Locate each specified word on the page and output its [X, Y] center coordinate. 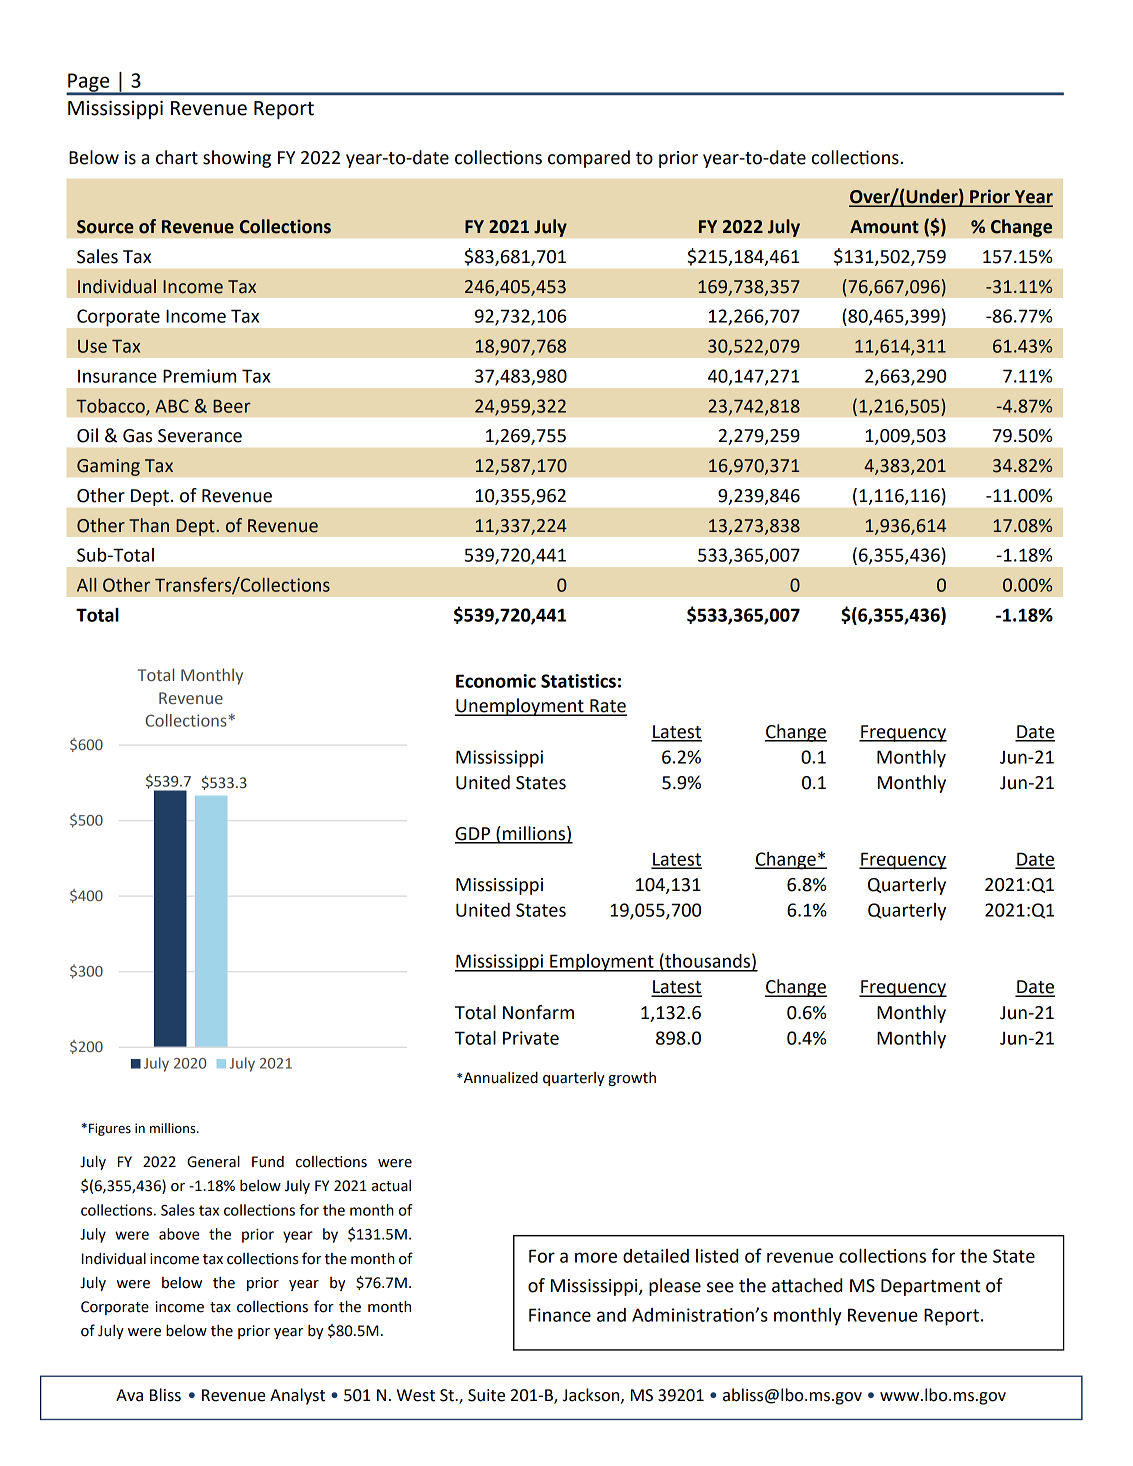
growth [632, 1079]
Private [531, 1038]
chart [177, 157]
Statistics [578, 681]
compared [589, 159]
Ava [129, 1395]
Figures [110, 1129]
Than [149, 525]
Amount [884, 227]
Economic [496, 681]
